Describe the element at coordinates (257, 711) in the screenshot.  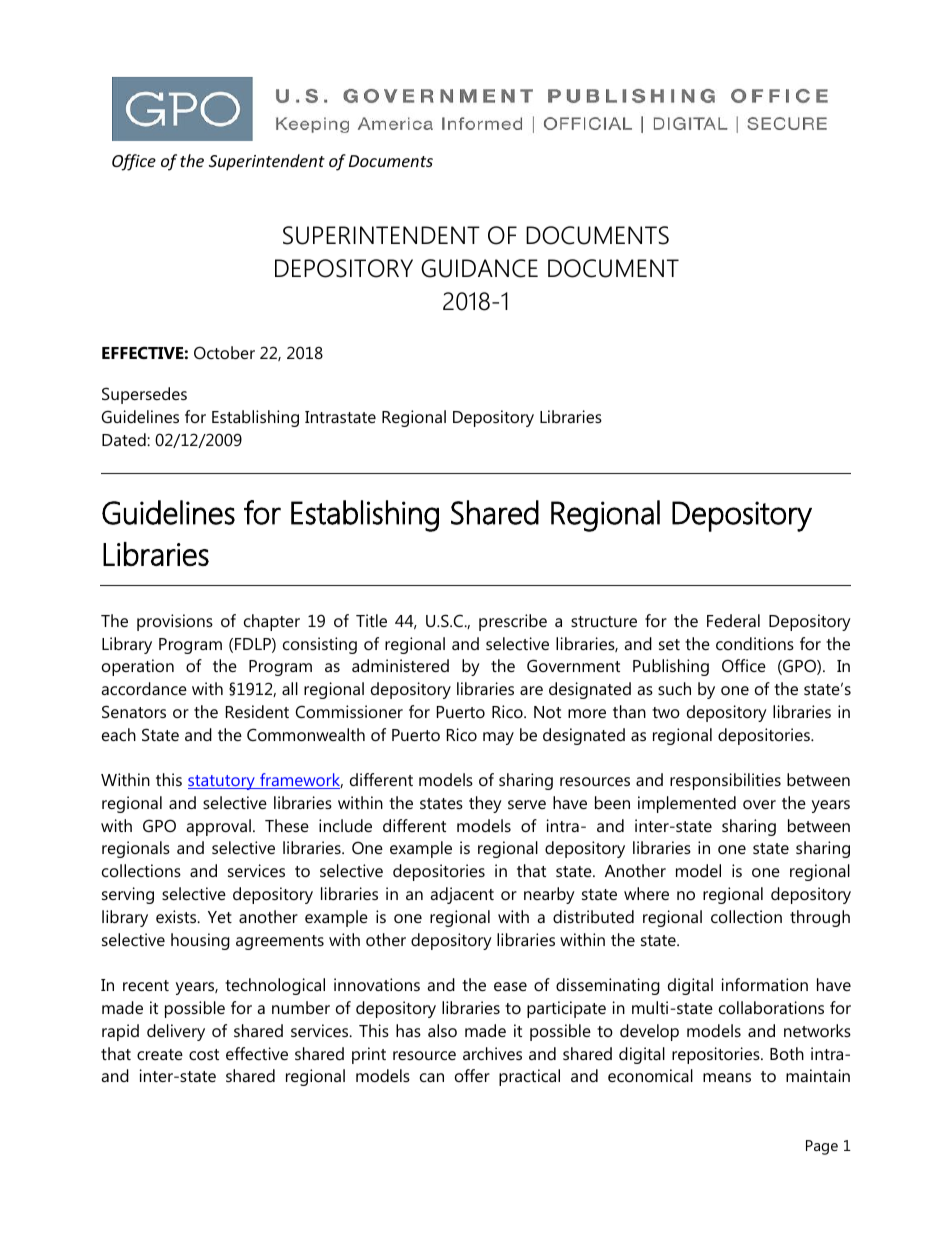
I see `Resident` at that location.
